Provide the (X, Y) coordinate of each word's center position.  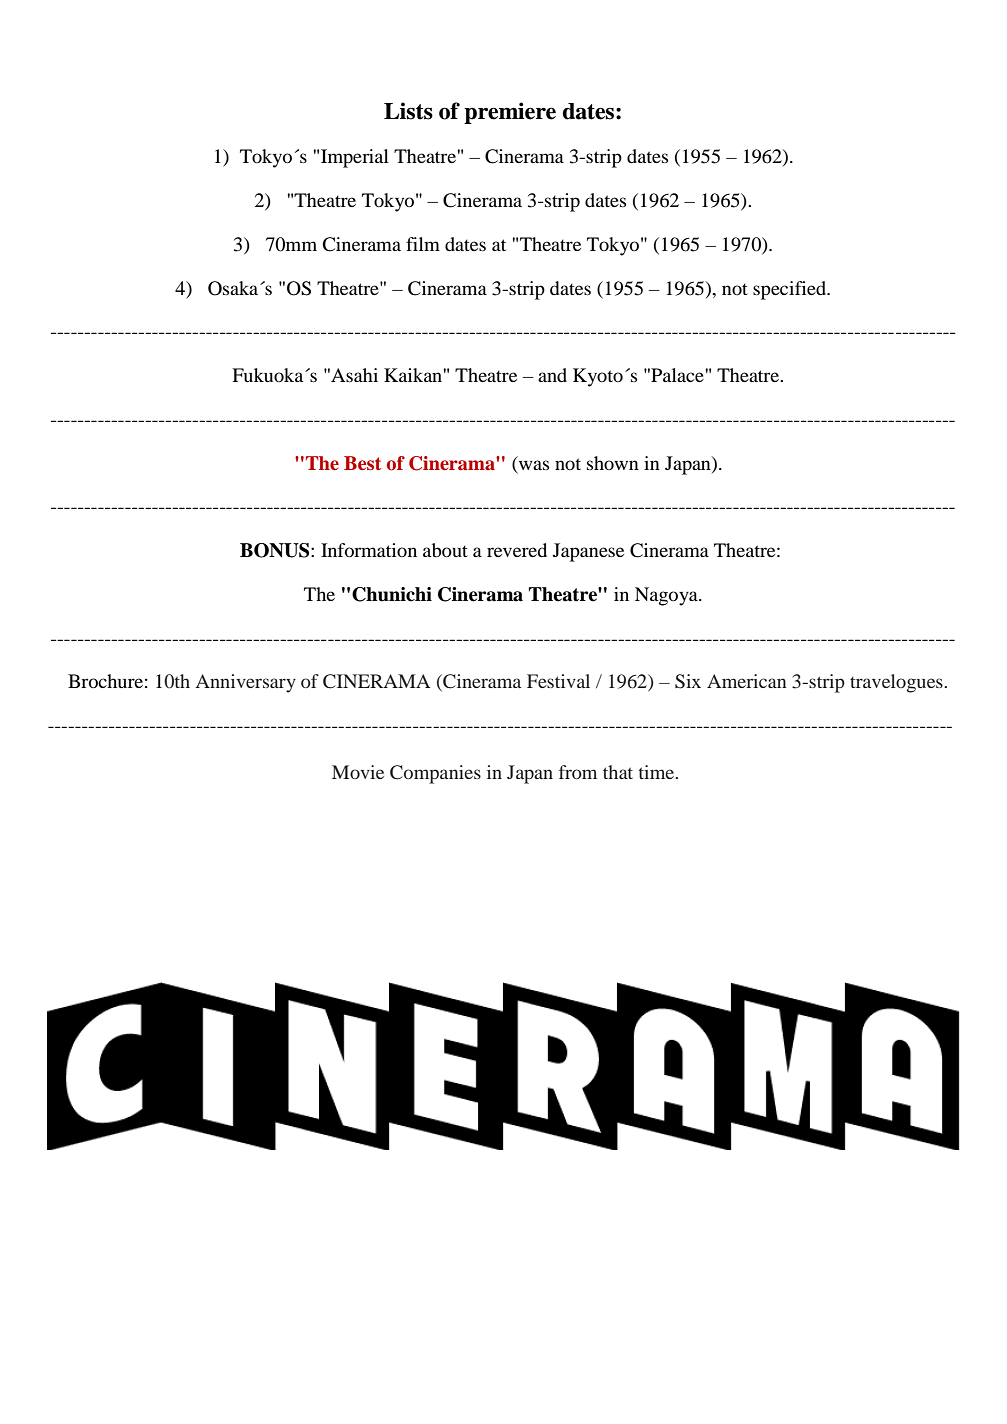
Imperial (355, 158)
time (658, 772)
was (534, 465)
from (578, 772)
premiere (510, 113)
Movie (358, 772)
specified (791, 290)
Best (362, 463)
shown (613, 463)
